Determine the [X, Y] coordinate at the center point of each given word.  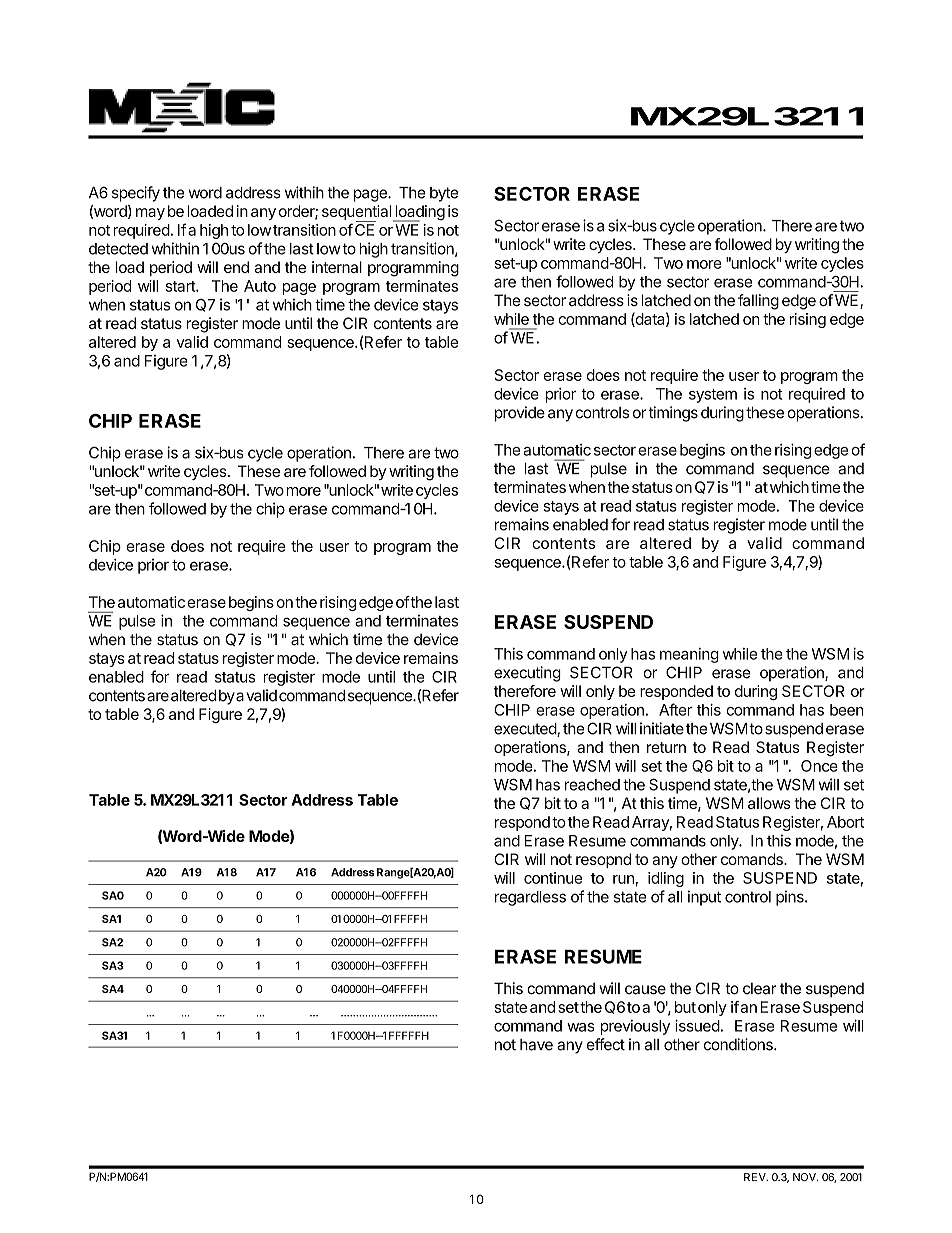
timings [673, 414]
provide [520, 414]
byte [444, 194]
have [536, 1045]
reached [592, 785]
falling [758, 302]
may [150, 214]
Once [819, 766]
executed [526, 730]
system [713, 396]
